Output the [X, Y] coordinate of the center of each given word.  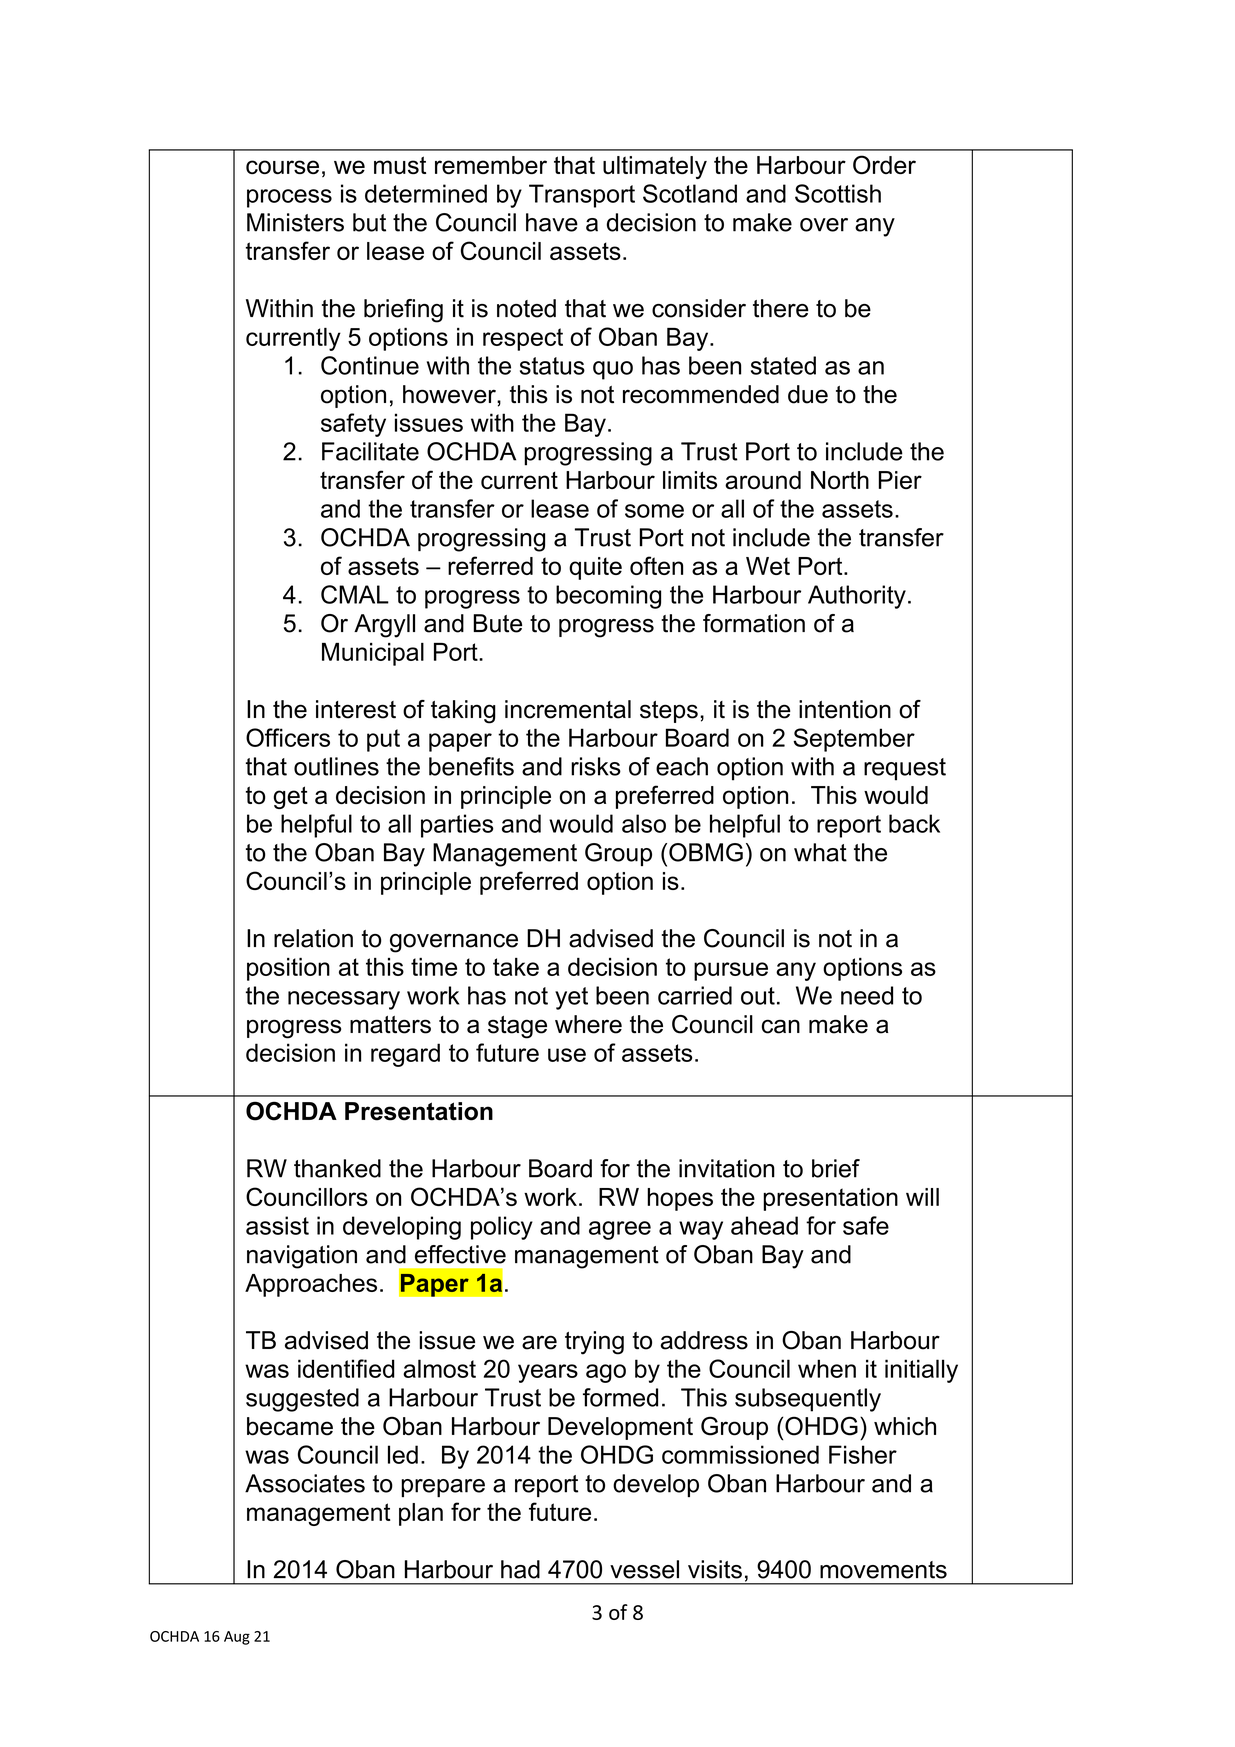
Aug [237, 1638]
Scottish [838, 193]
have [552, 222]
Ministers [295, 222]
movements [883, 1570]
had [520, 1569]
